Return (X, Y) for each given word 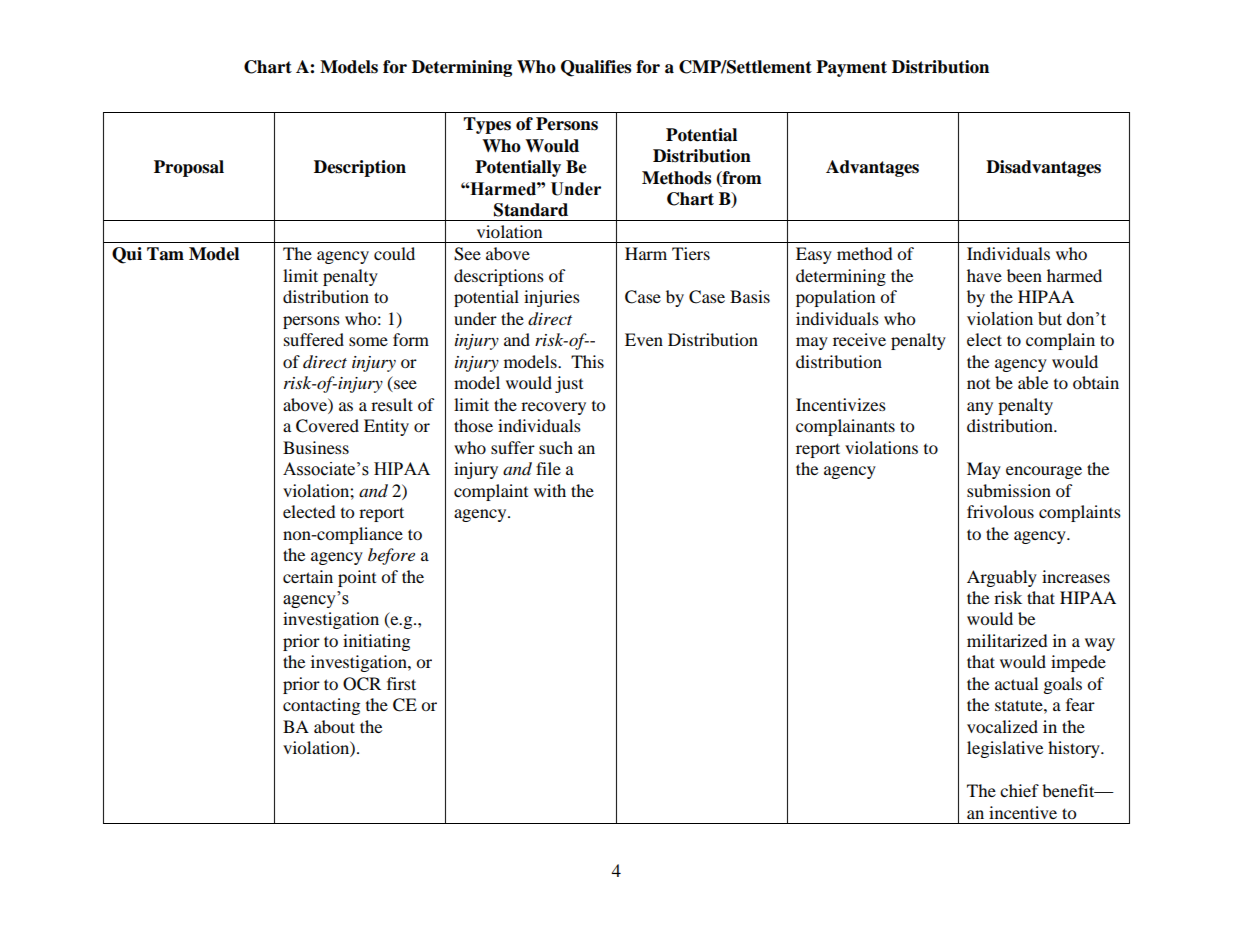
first (401, 683)
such (556, 447)
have (984, 275)
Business (316, 447)
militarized (1007, 640)
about (334, 726)
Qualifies (596, 68)
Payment (851, 68)
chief (1019, 790)
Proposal (189, 168)
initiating (376, 642)
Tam (165, 254)
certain (308, 576)
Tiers (691, 253)
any (980, 408)
